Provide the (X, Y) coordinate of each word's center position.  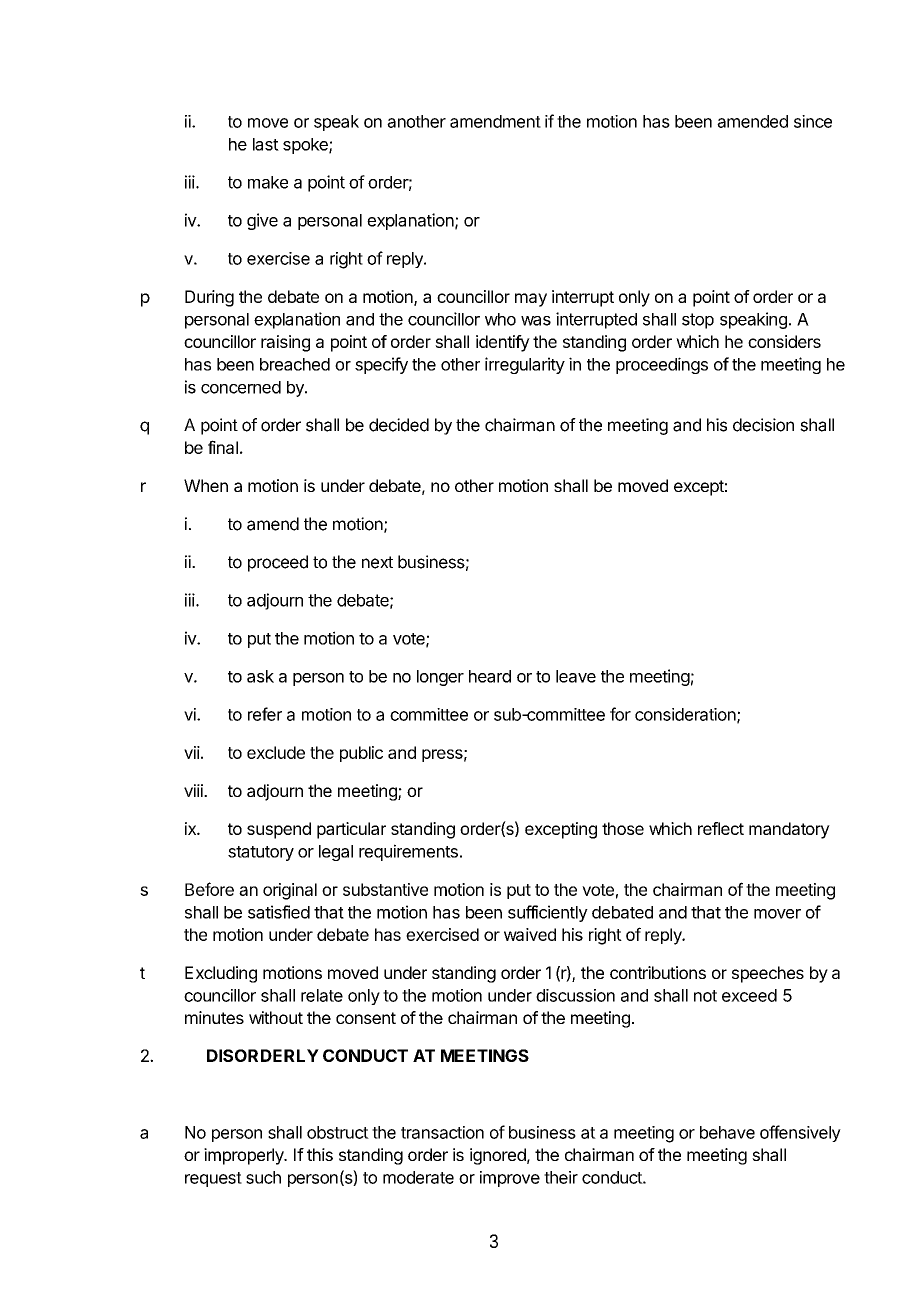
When (206, 485)
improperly (245, 1156)
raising (285, 343)
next (377, 562)
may (531, 300)
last (266, 144)
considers (784, 341)
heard (490, 676)
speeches (768, 974)
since (813, 121)
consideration (685, 714)
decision (763, 425)
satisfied (279, 912)
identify (503, 343)
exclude (276, 752)
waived (530, 934)
